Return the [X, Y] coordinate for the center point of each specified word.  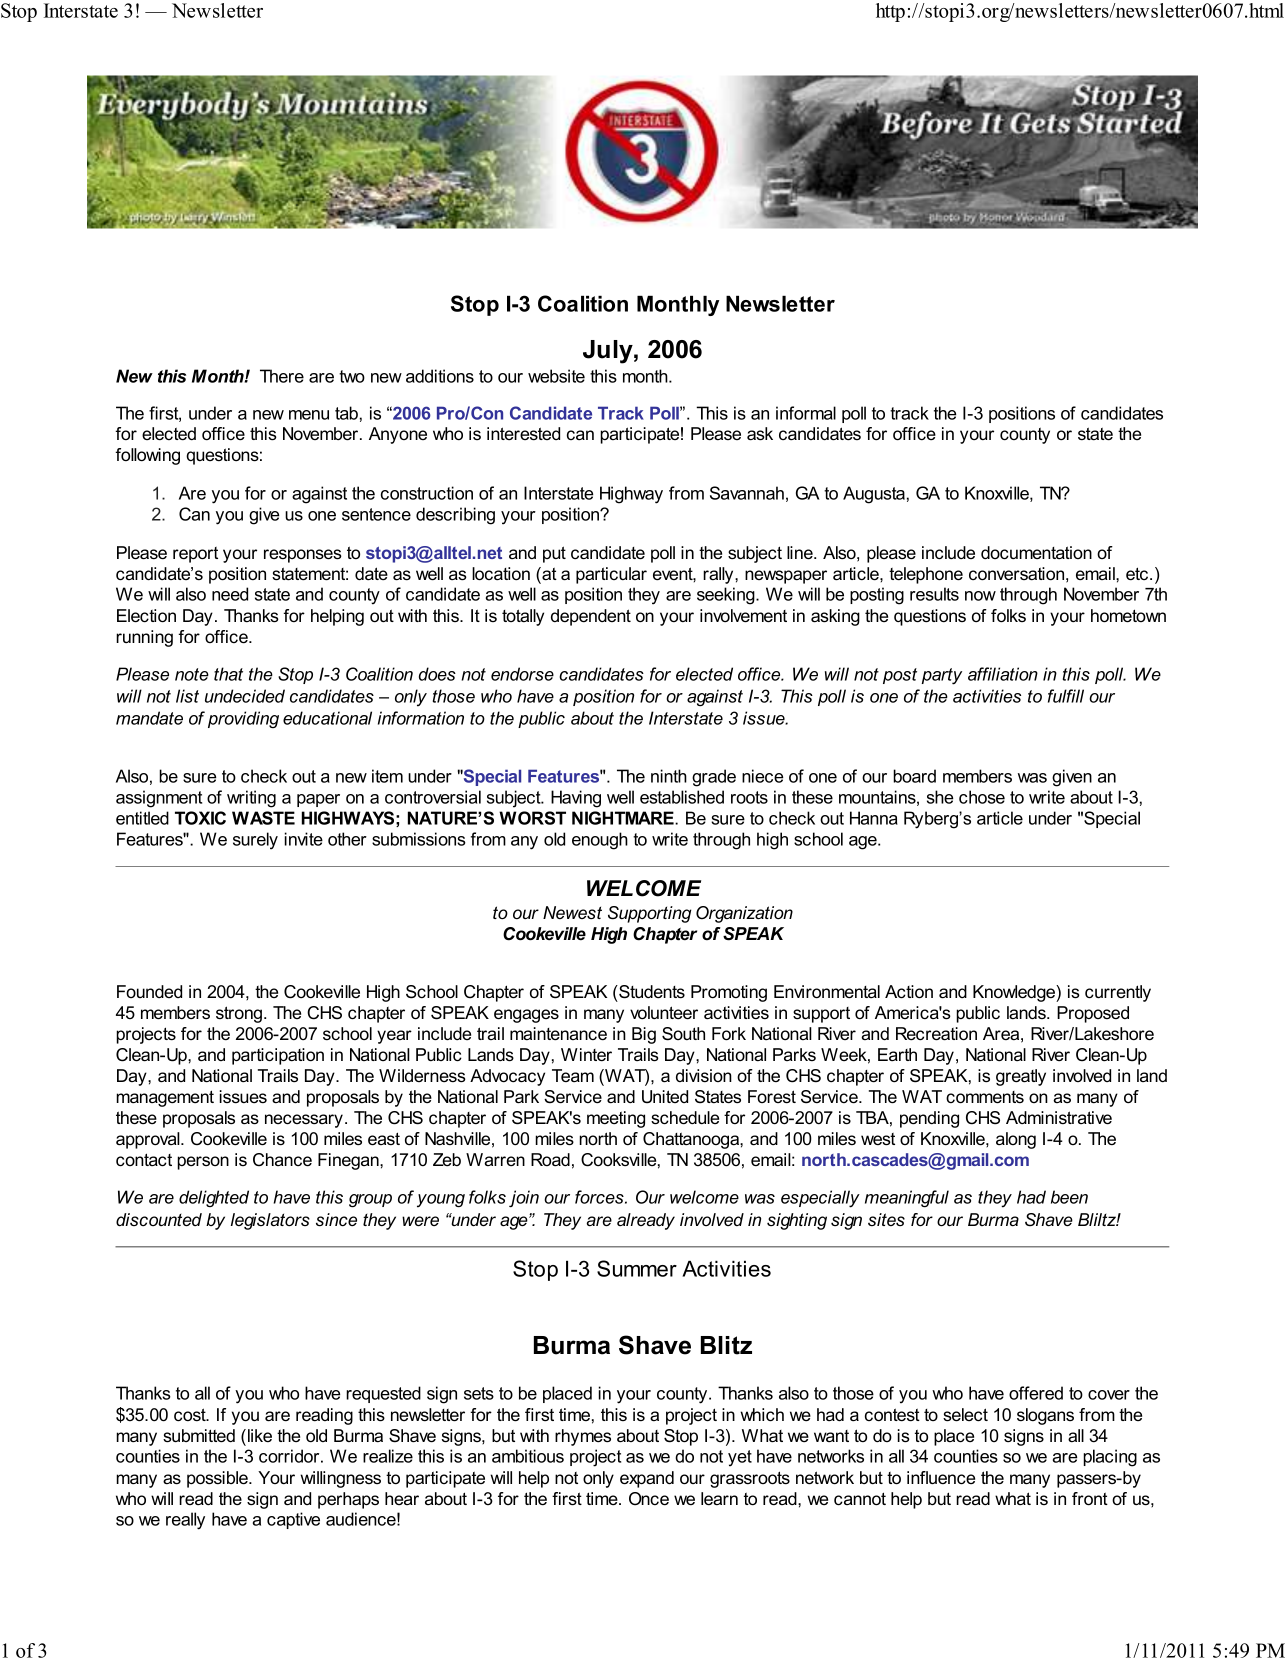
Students [651, 992]
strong [239, 1014]
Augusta [874, 495]
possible [218, 1479]
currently [1118, 993]
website [556, 376]
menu [309, 415]
